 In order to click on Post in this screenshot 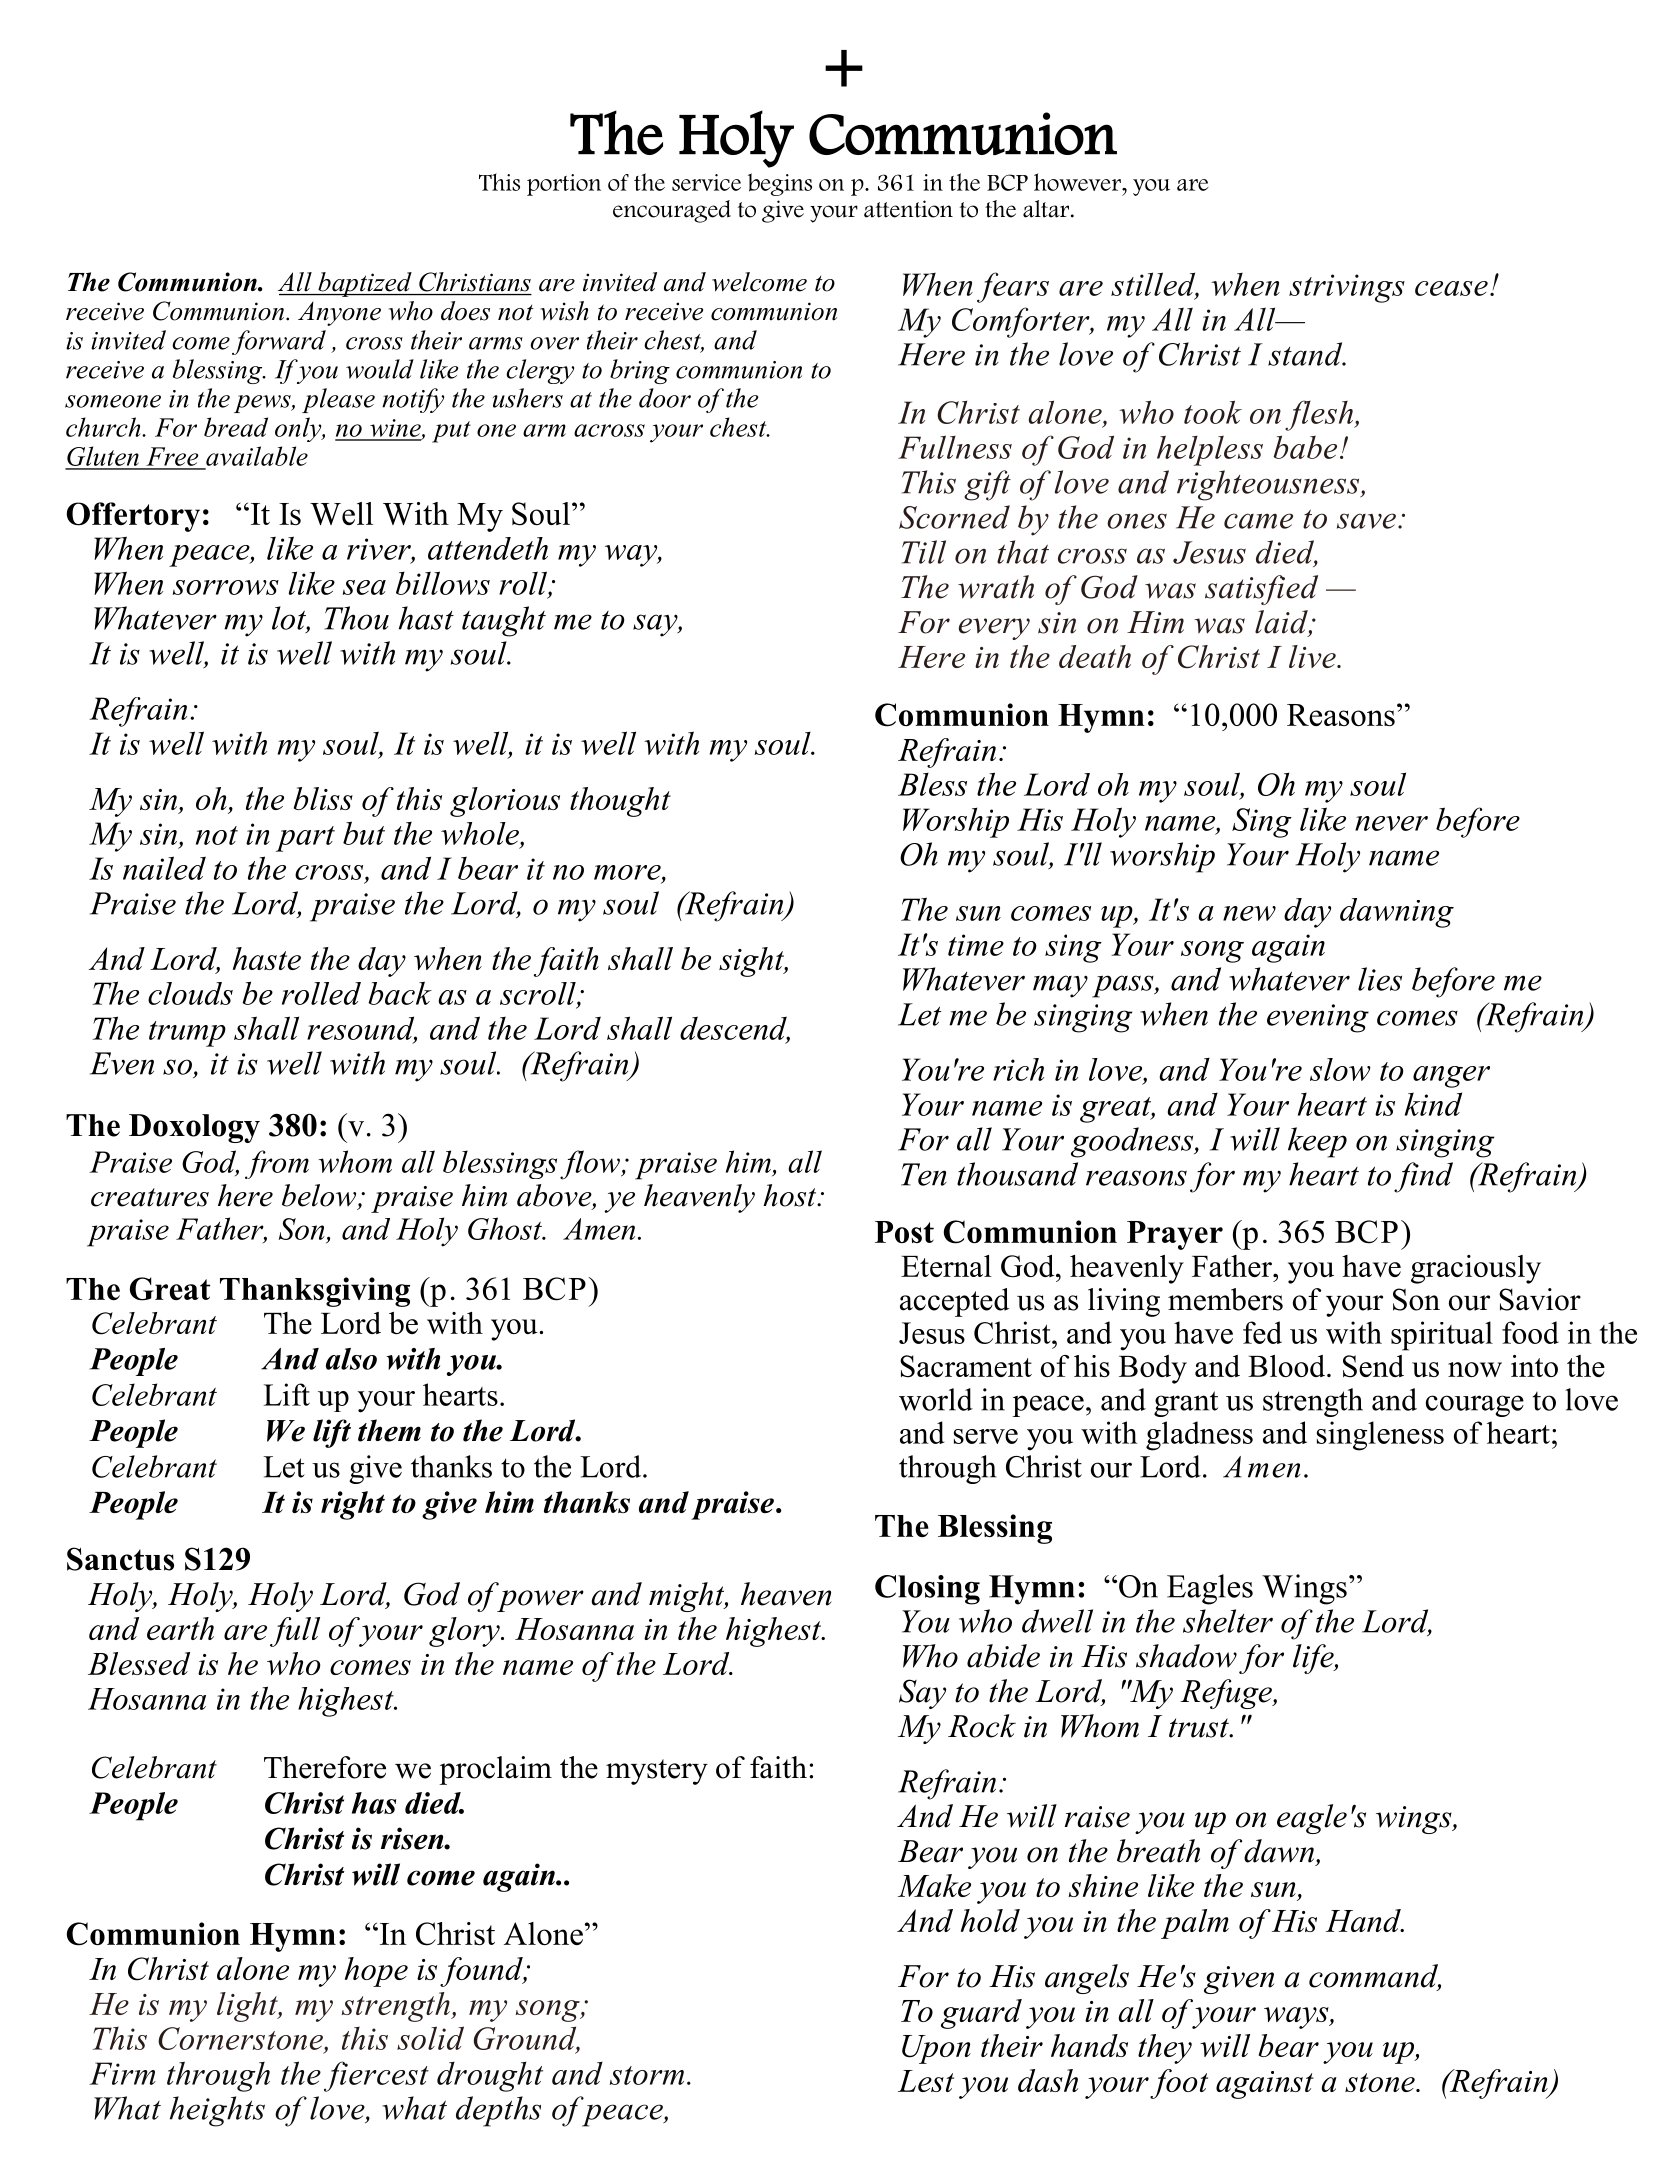, I will do `click(904, 1232)`.
